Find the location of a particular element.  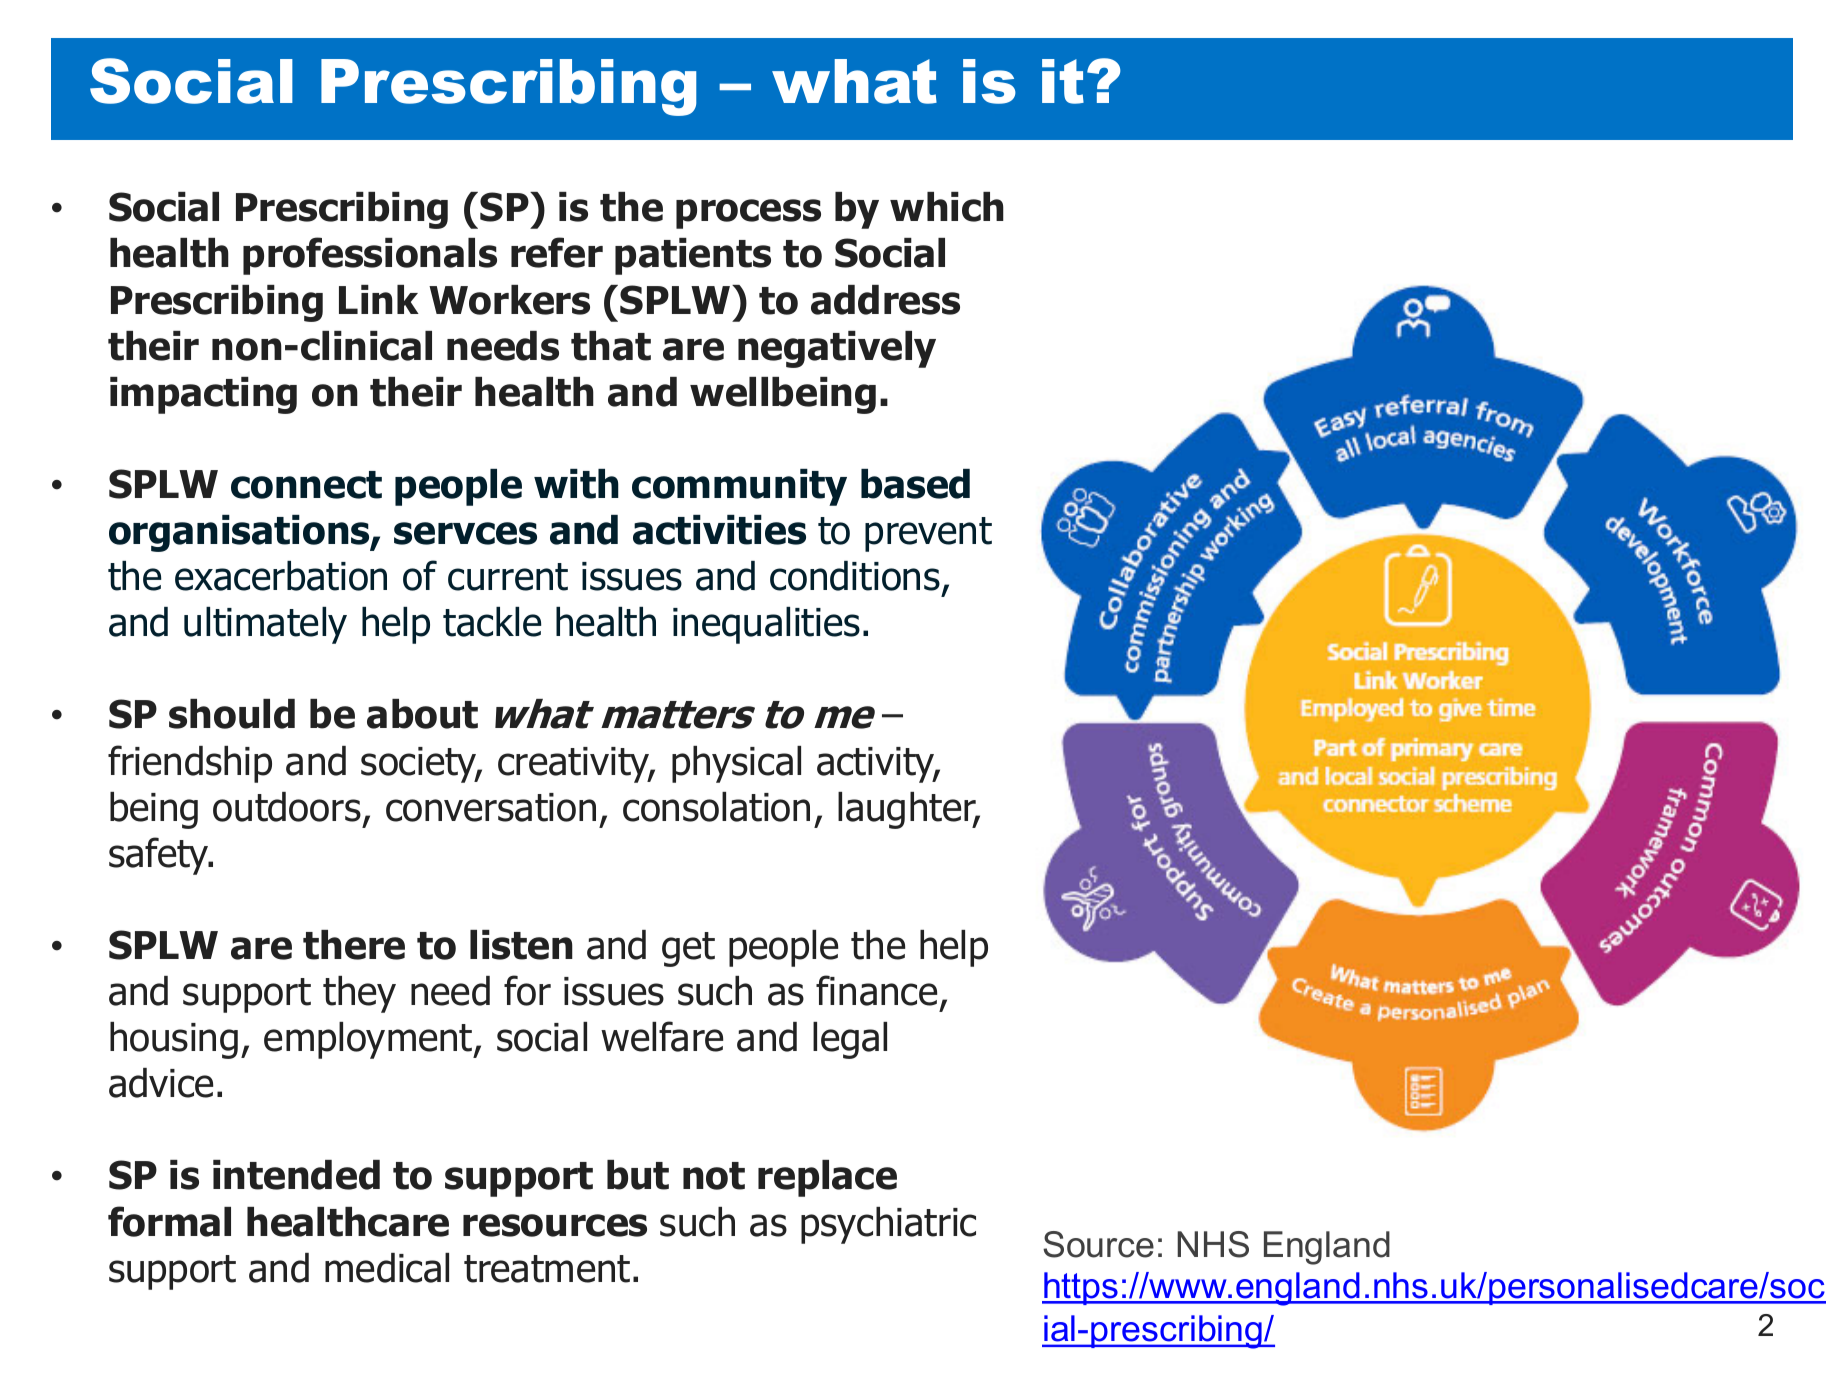

finance is located at coordinates (876, 990).
